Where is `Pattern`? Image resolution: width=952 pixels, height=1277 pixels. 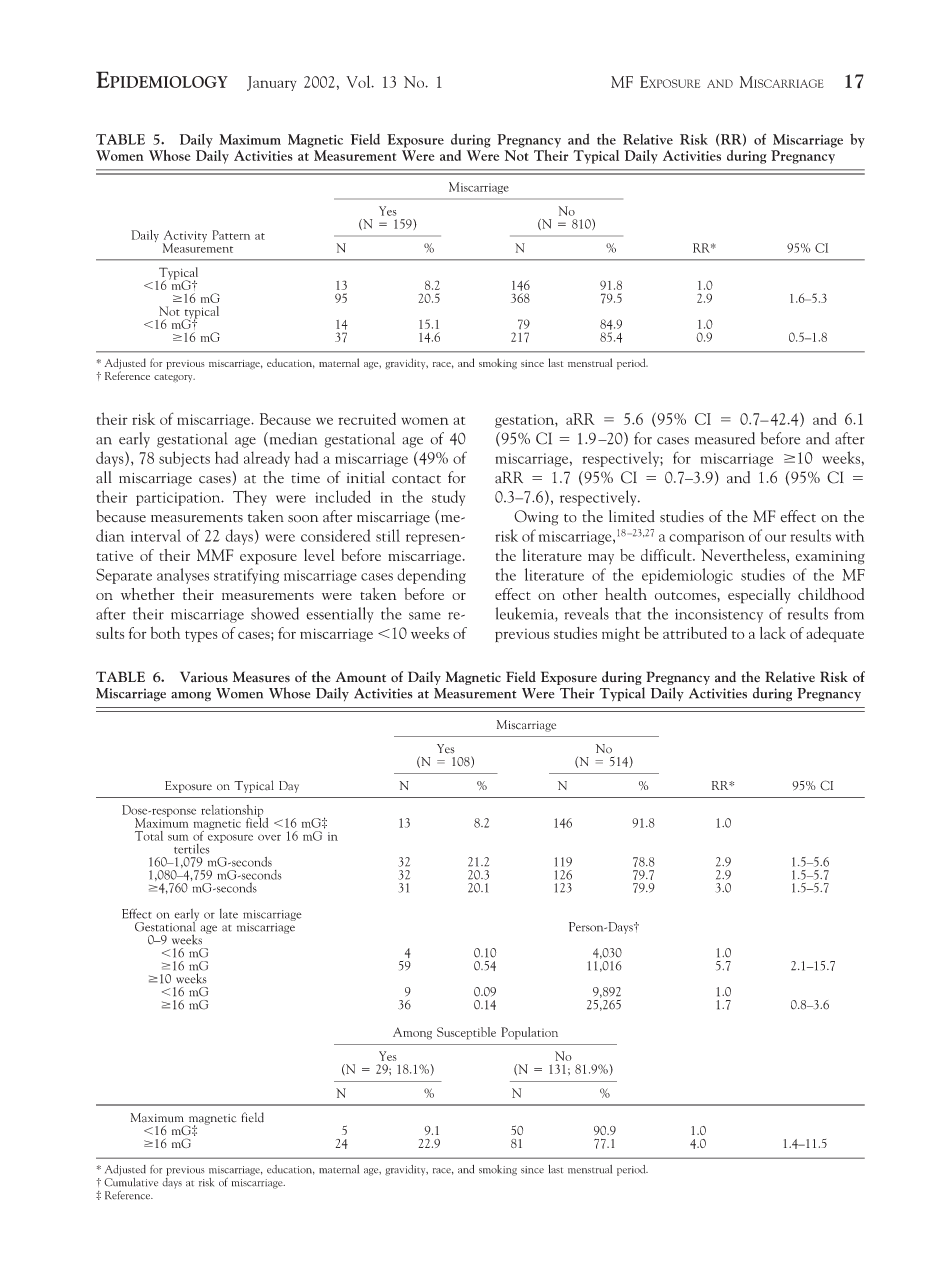
Pattern is located at coordinates (231, 235).
